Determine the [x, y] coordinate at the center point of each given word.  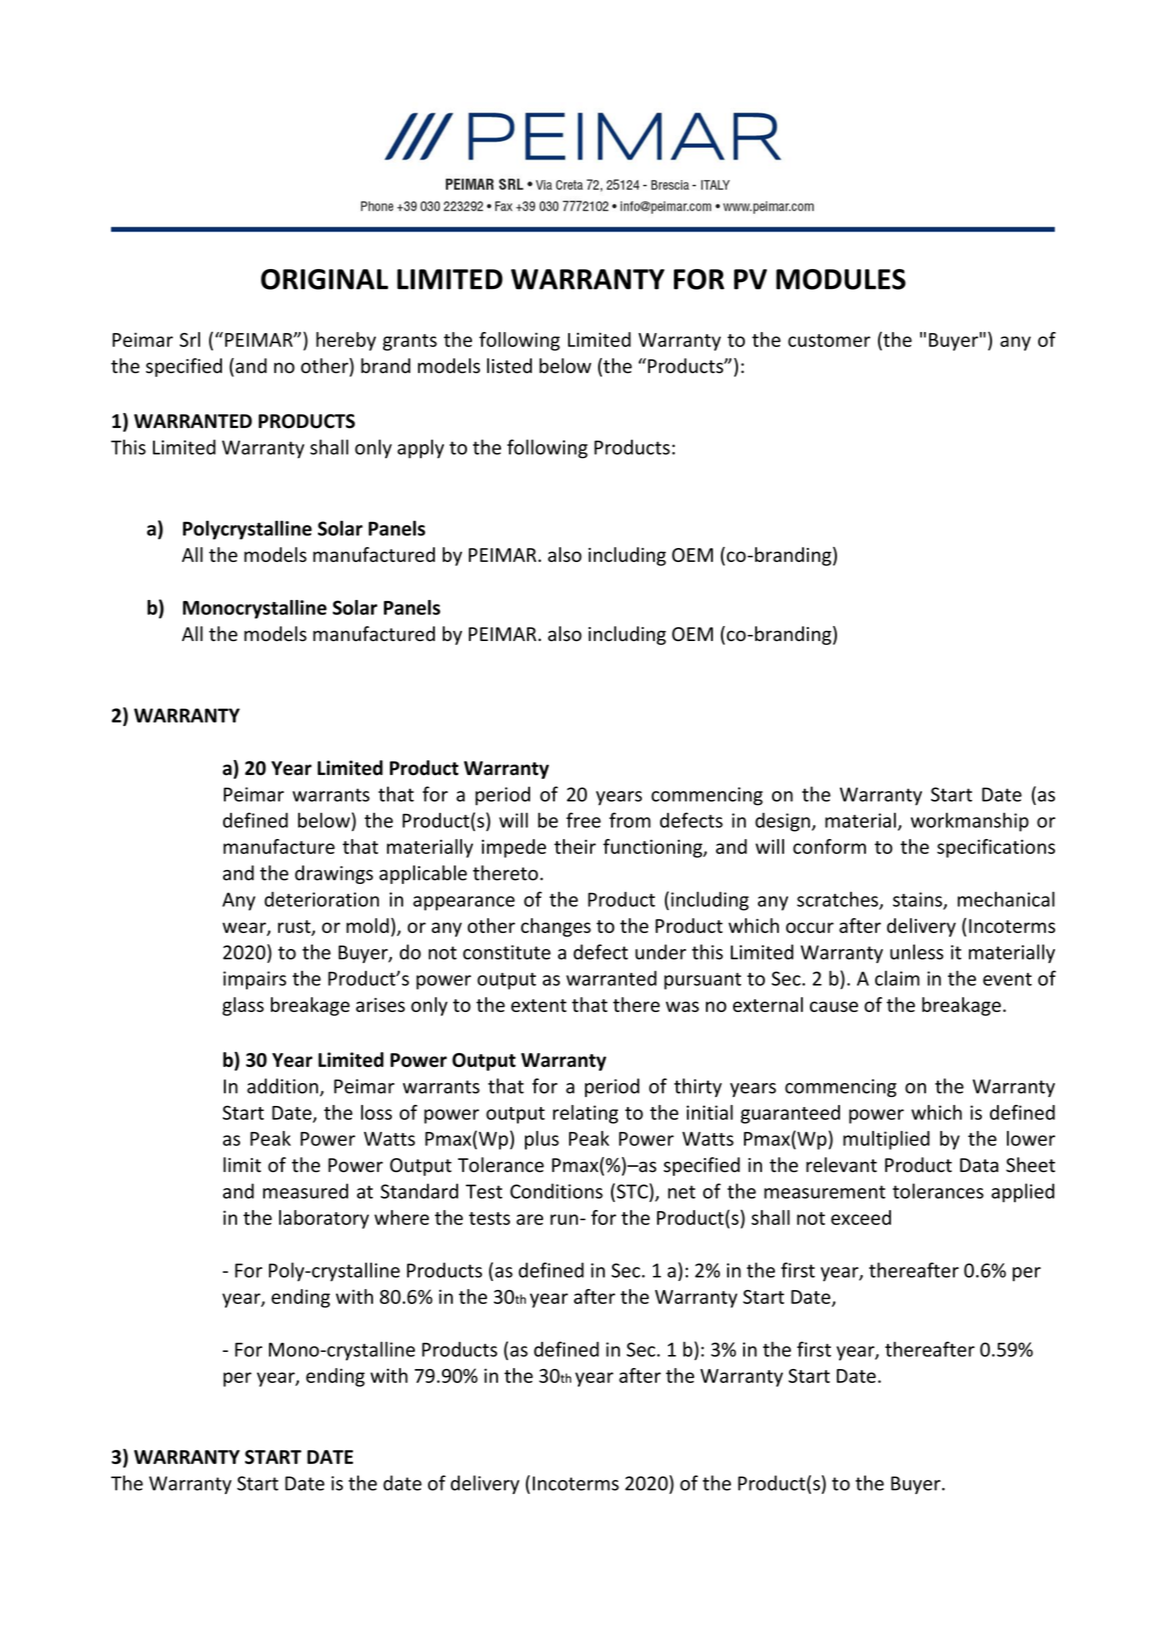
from [630, 820]
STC [633, 1191]
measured [305, 1191]
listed [509, 366]
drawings [334, 874]
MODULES [841, 279]
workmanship [970, 822]
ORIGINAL [324, 279]
